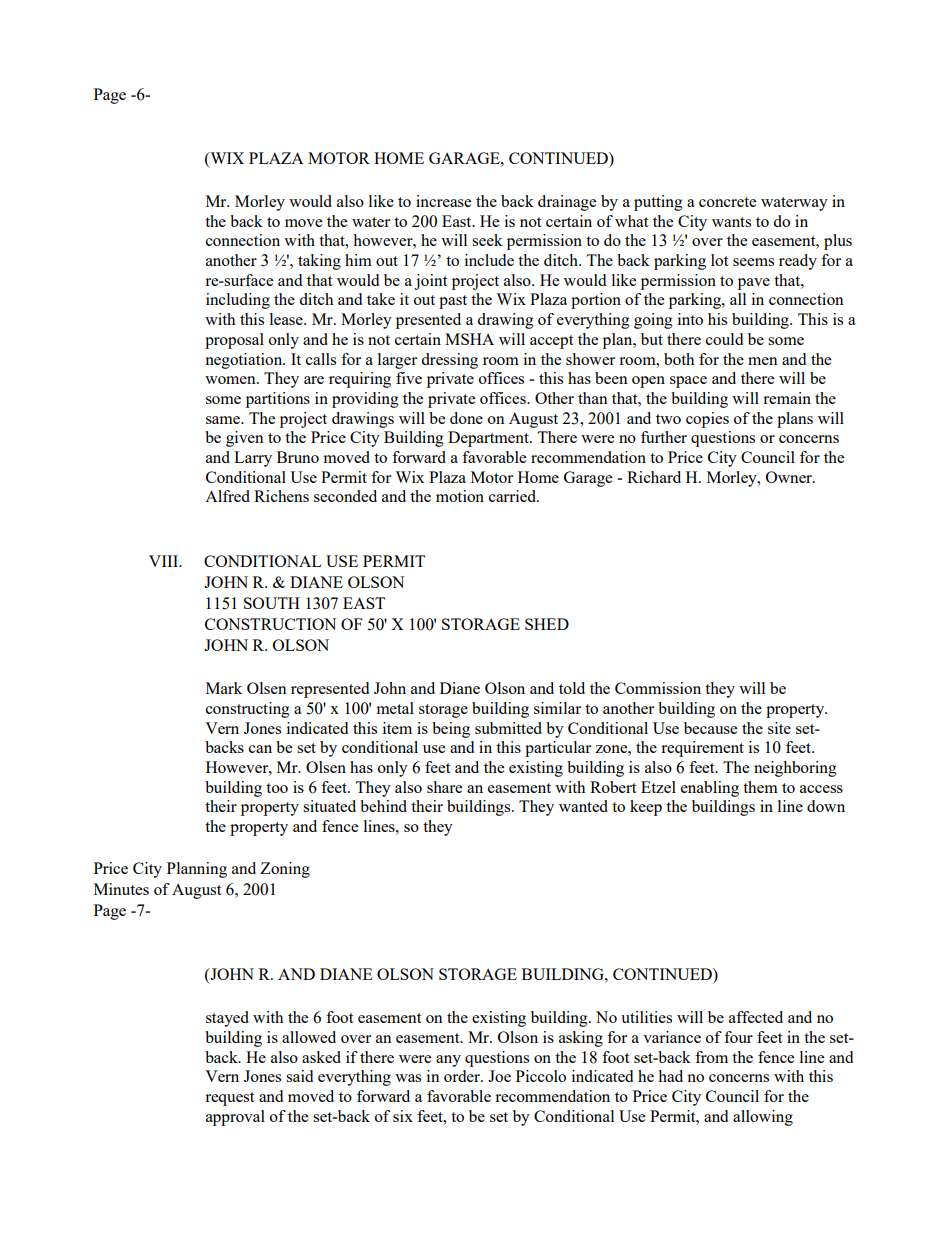  I want to click on share, so click(444, 787).
